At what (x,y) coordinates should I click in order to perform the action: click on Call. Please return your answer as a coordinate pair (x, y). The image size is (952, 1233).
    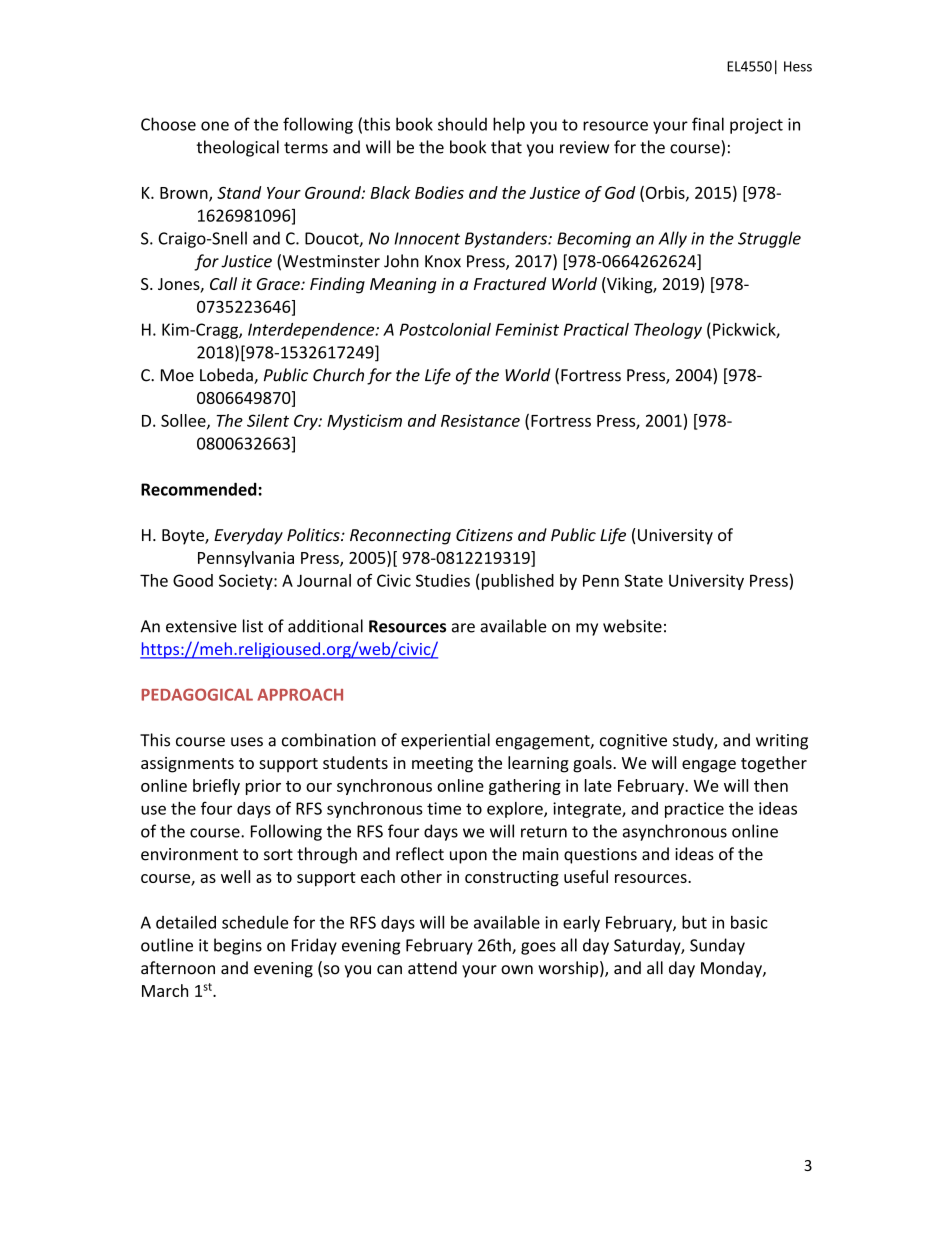
    Looking at the image, I should click on (223, 283).
